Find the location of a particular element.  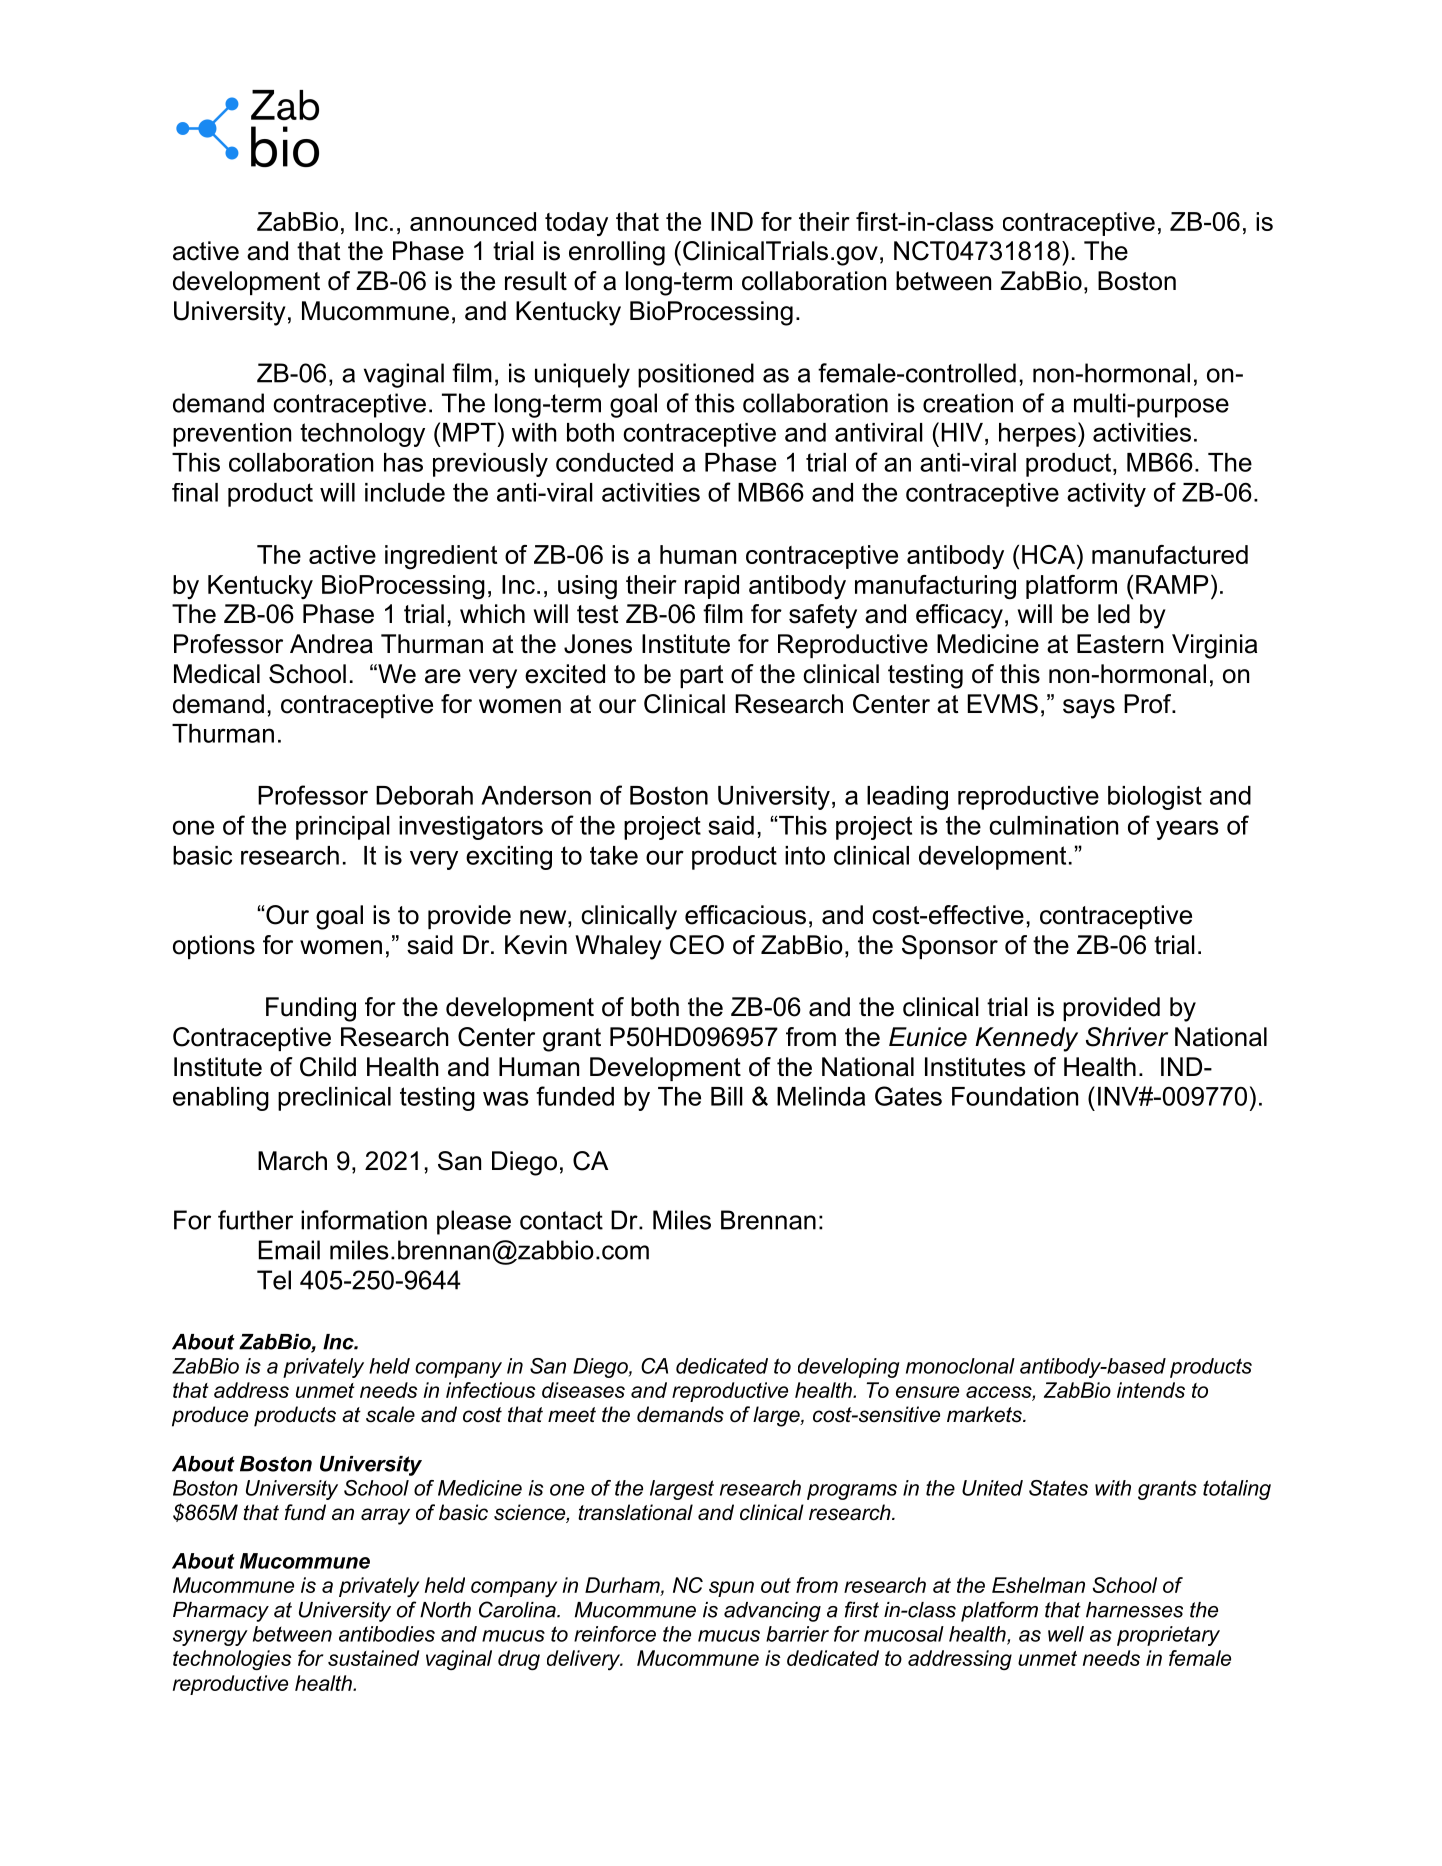

enrolling is located at coordinates (617, 253).
